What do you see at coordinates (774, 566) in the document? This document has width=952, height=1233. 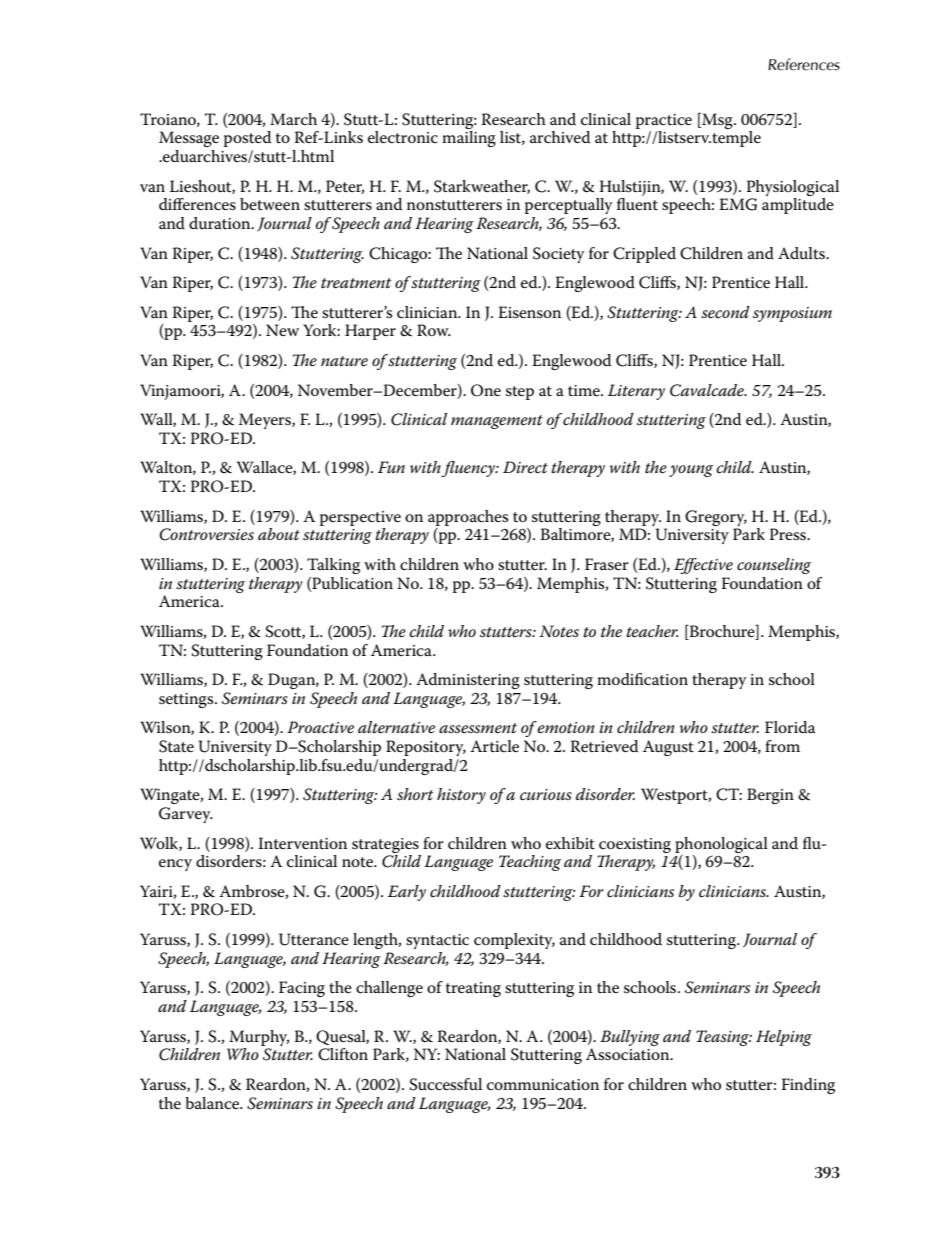 I see `counseling` at bounding box center [774, 566].
